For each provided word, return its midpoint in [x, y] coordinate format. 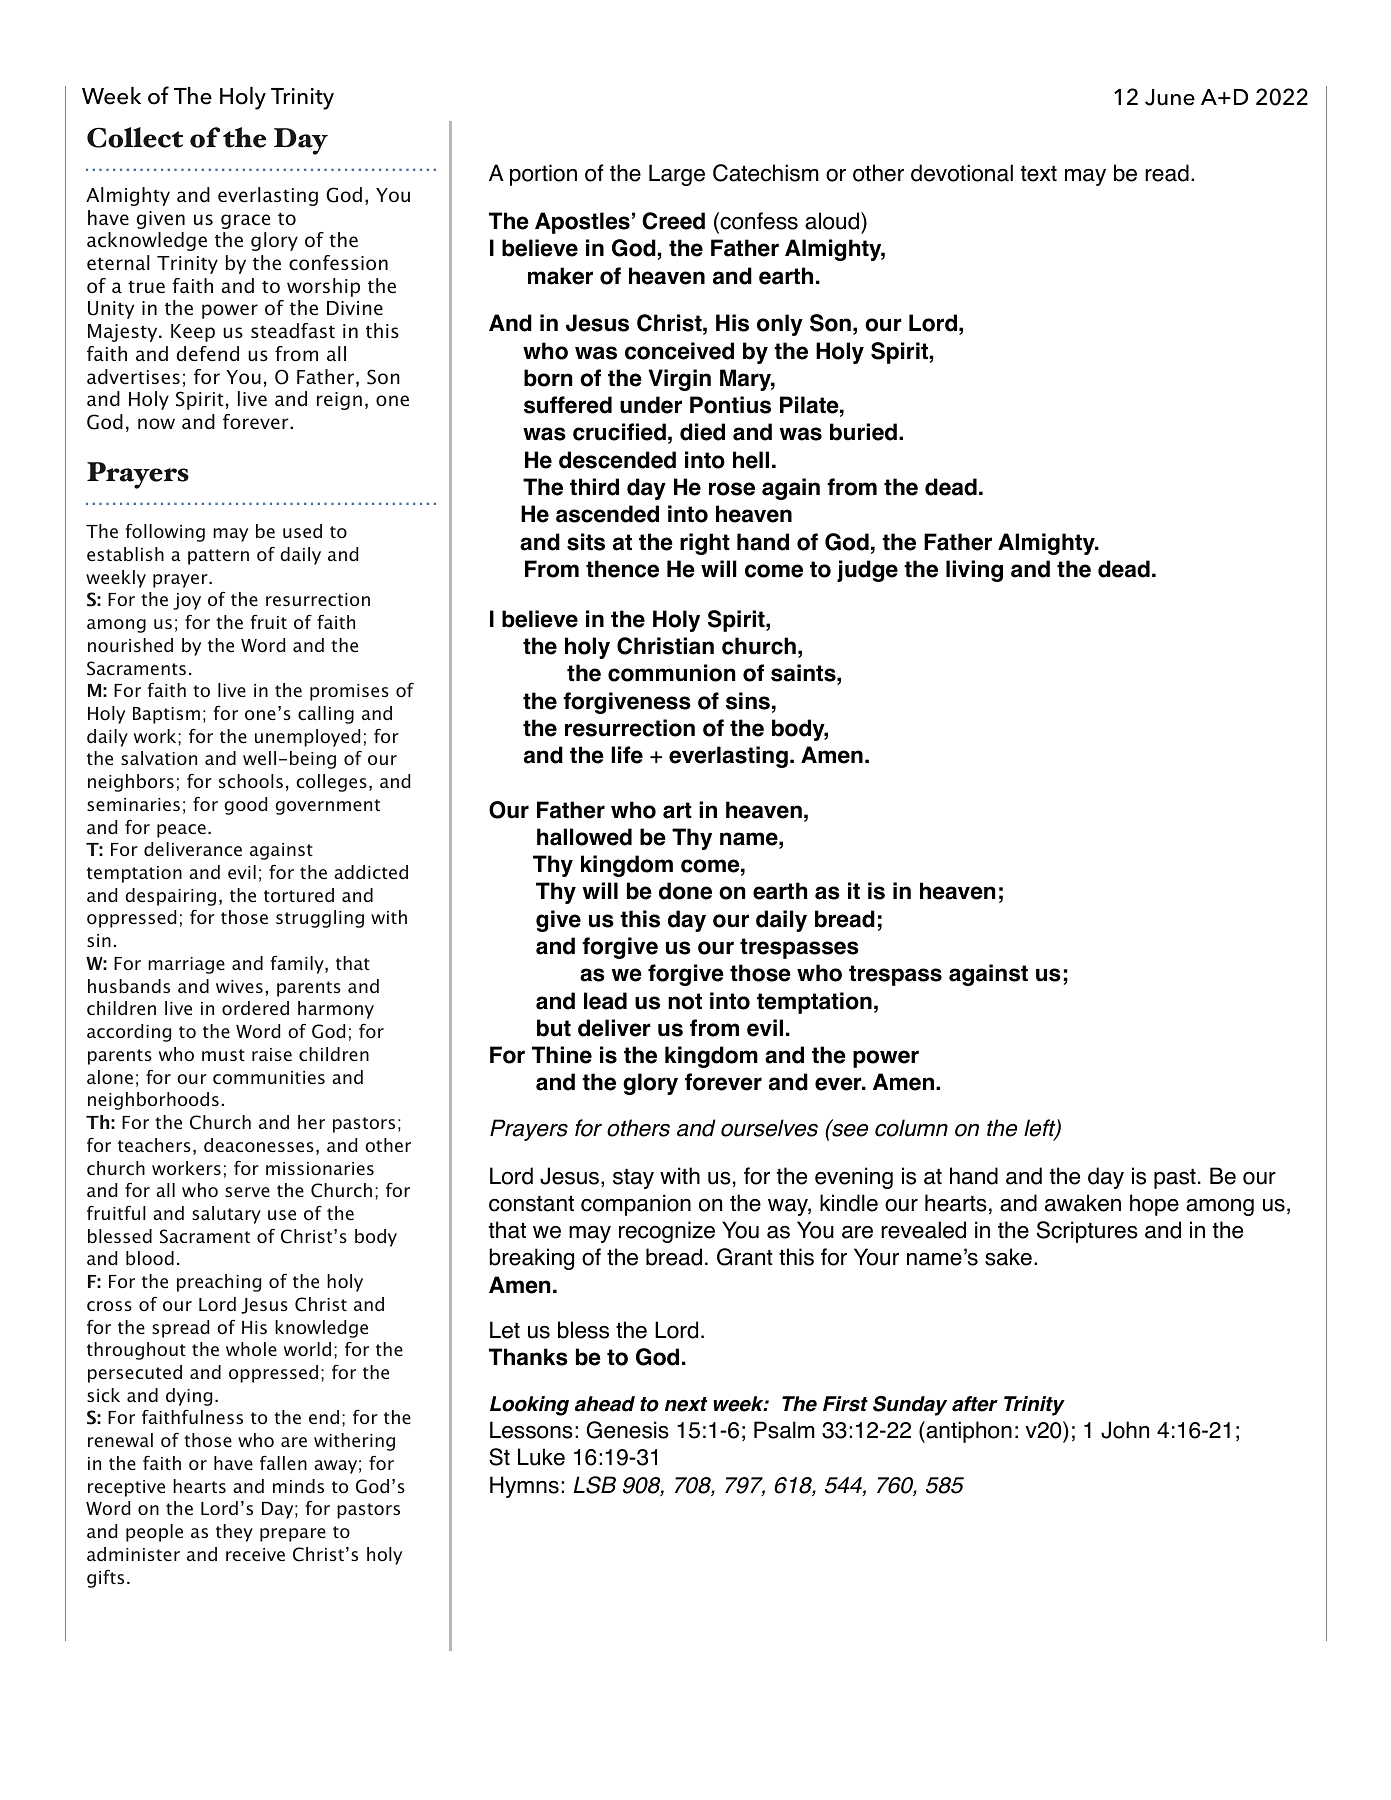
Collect [135, 137]
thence [622, 569]
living [974, 571]
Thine [562, 1055]
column [911, 1128]
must [223, 1055]
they [234, 1533]
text [1038, 173]
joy [187, 601]
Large [677, 175]
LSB [595, 1485]
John [1125, 1430]
